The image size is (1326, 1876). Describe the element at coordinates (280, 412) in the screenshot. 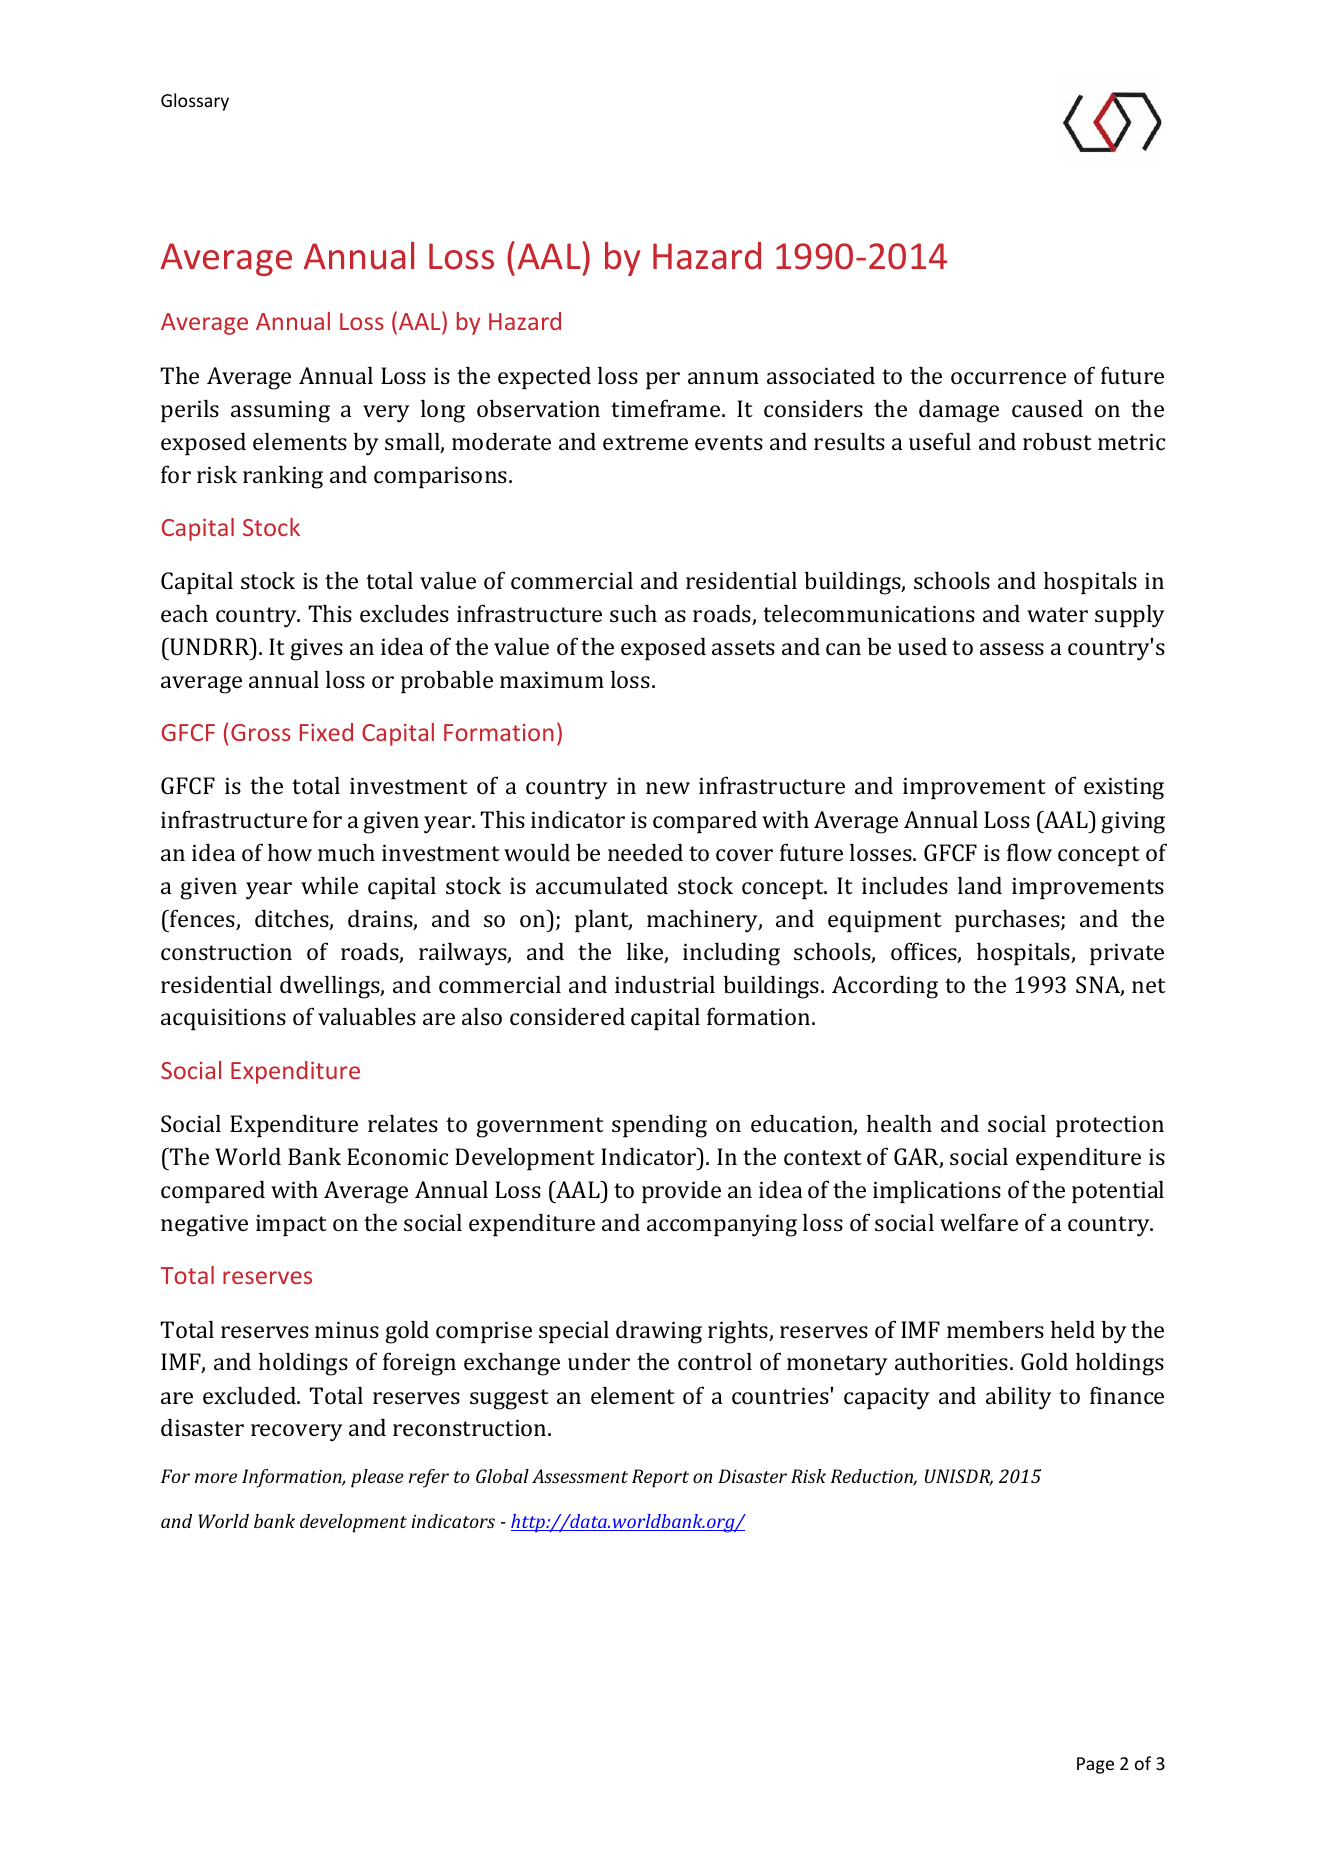

I see `assuming` at that location.
